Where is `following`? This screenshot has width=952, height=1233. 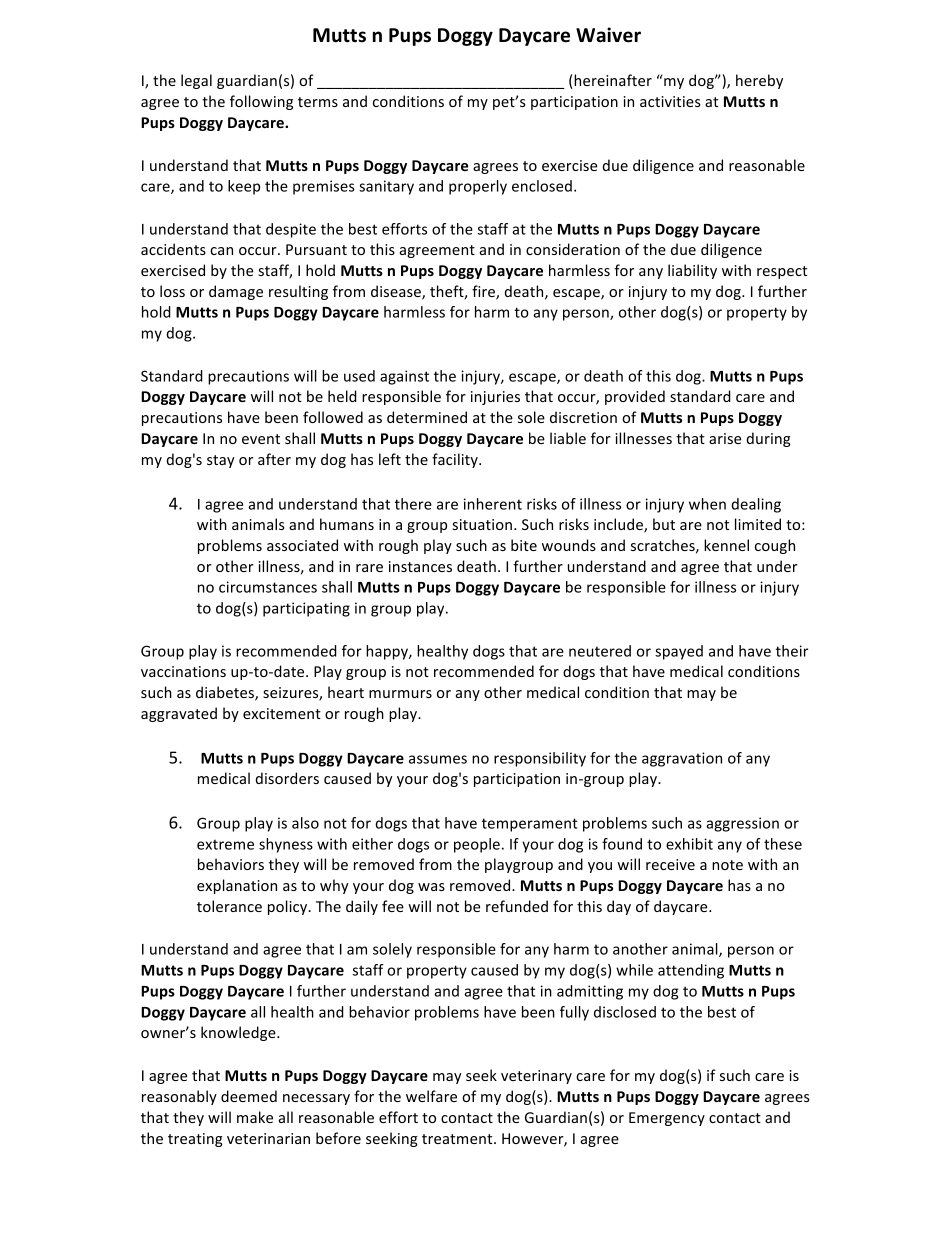 following is located at coordinates (261, 102).
